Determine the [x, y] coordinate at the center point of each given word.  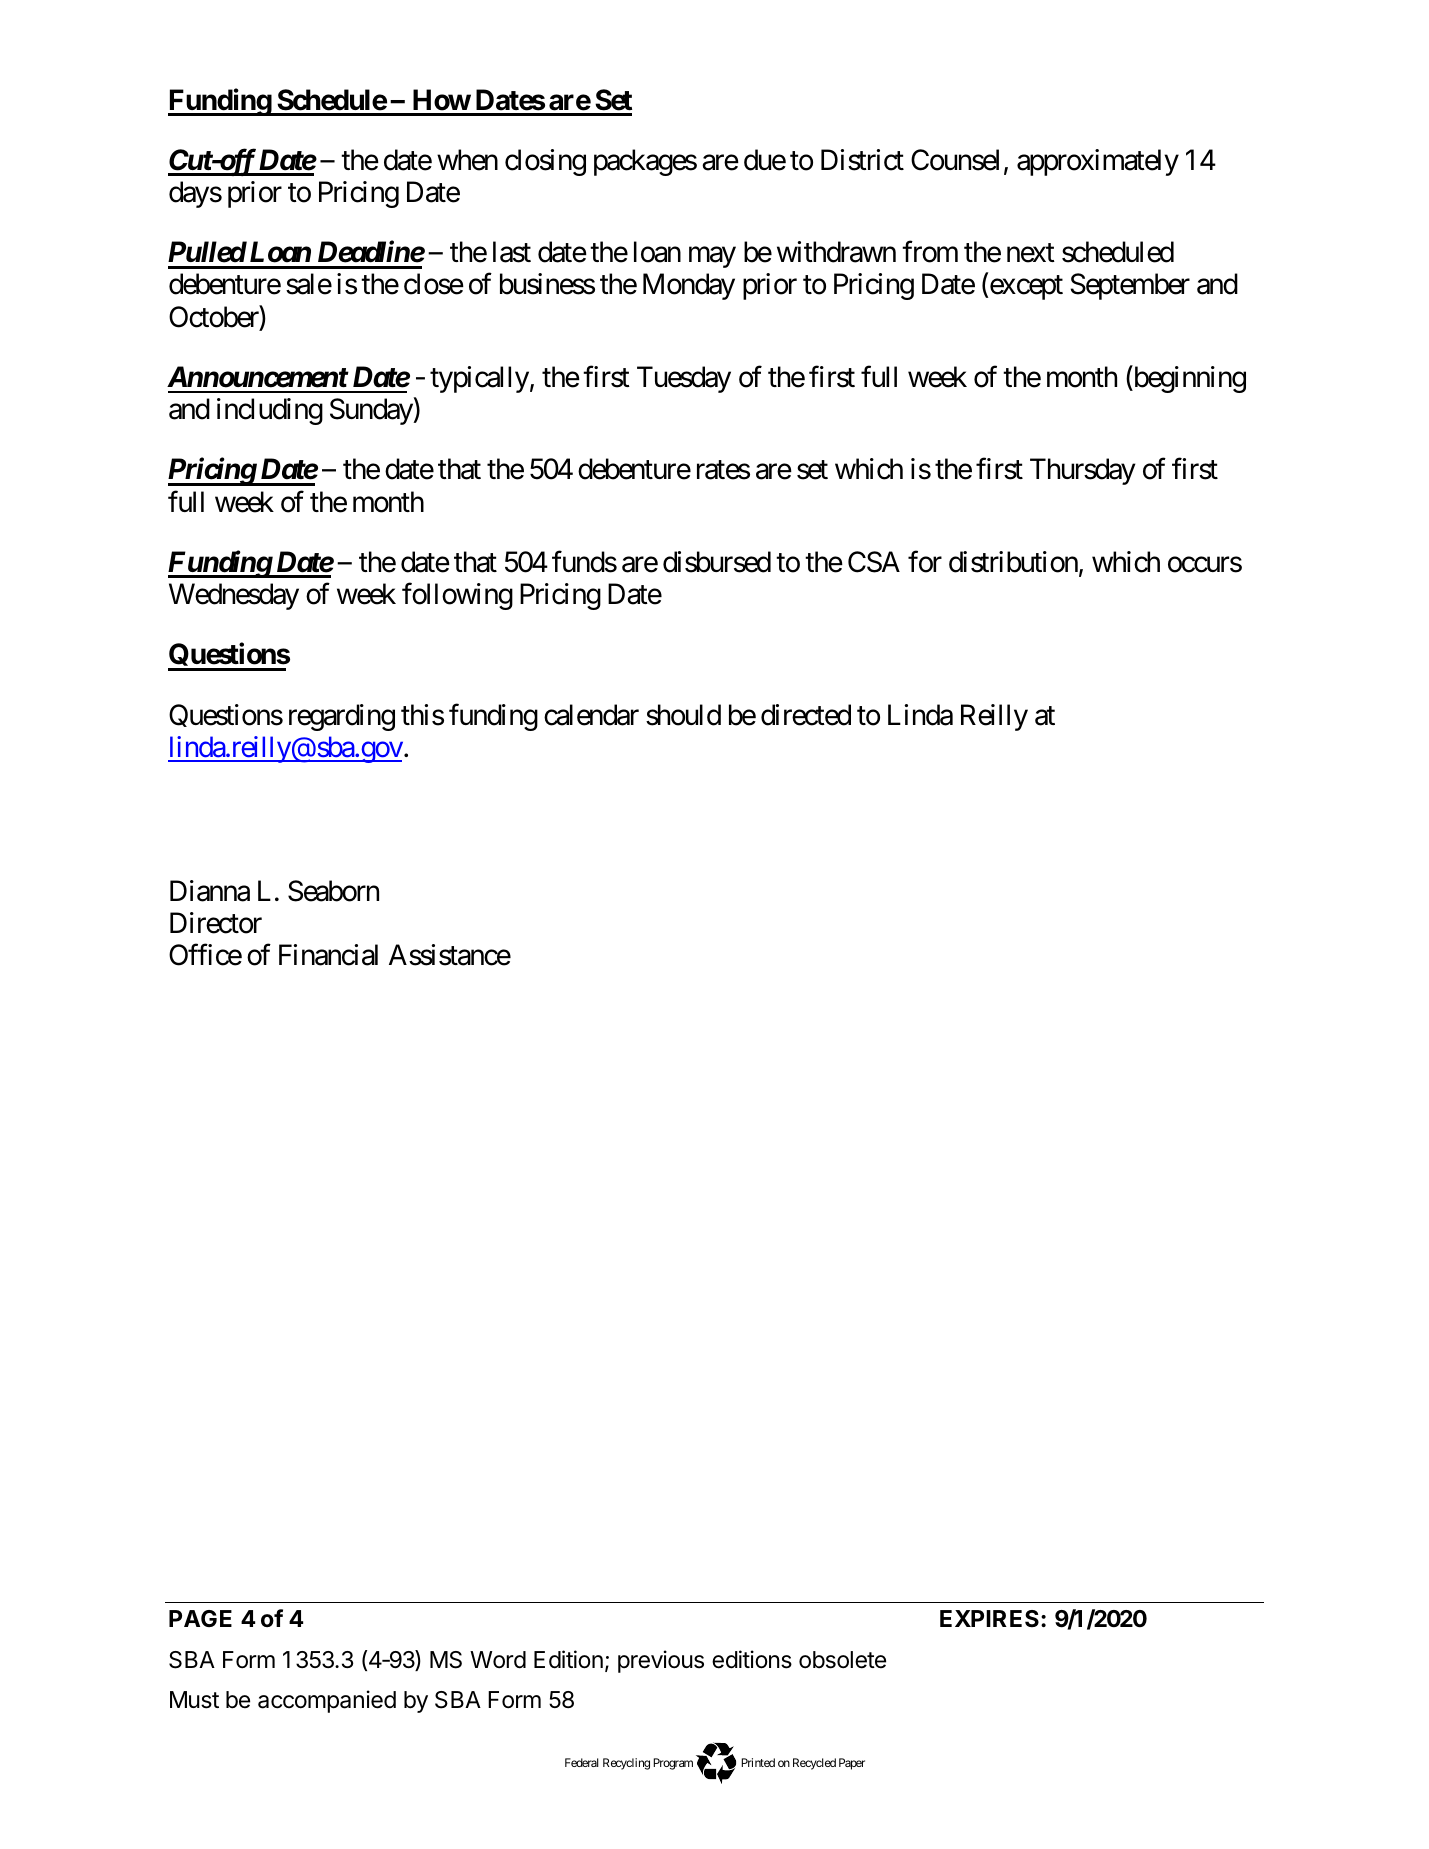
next [1031, 253]
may [712, 257]
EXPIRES [991, 1618]
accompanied [327, 1701]
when [467, 160]
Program [673, 1764]
